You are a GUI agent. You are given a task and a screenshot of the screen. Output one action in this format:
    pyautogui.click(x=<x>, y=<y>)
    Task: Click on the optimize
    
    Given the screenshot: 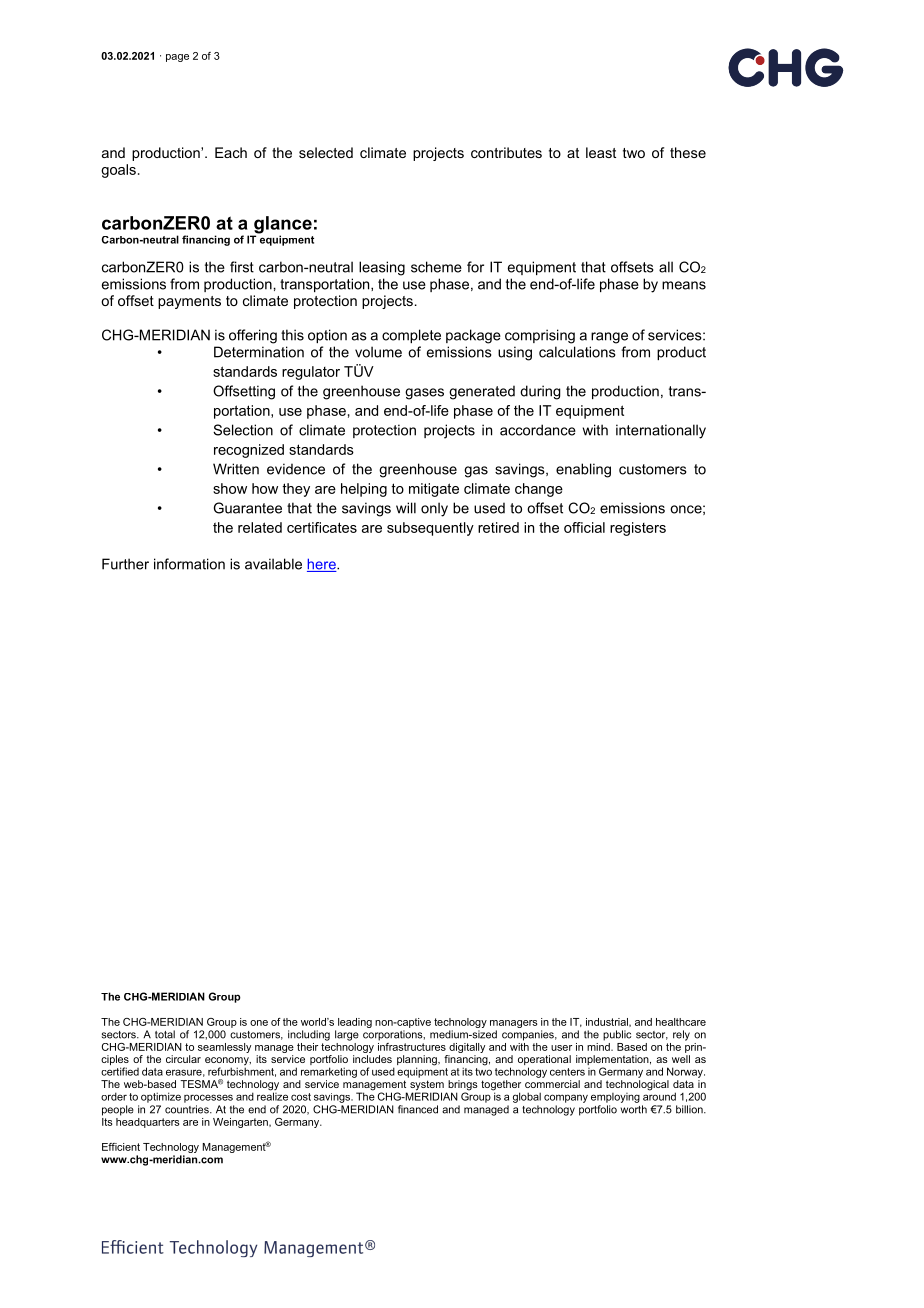 What is the action you would take?
    pyautogui.click(x=161, y=1097)
